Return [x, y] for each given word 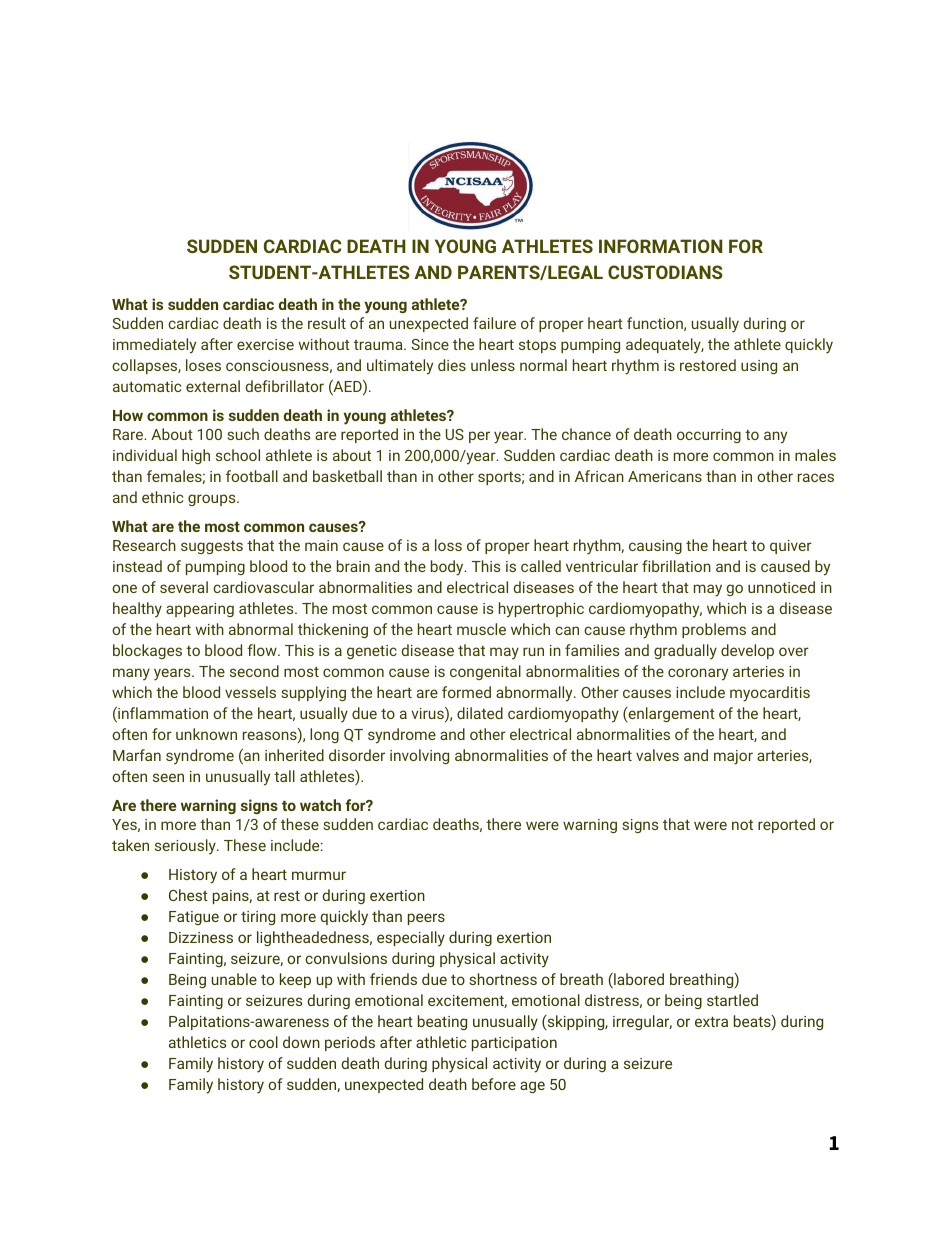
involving [419, 756]
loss [448, 545]
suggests [212, 547]
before [494, 1084]
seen [168, 777]
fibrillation [676, 566]
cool [263, 1042]
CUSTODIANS [665, 272]
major [733, 757]
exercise [265, 344]
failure [494, 323]
